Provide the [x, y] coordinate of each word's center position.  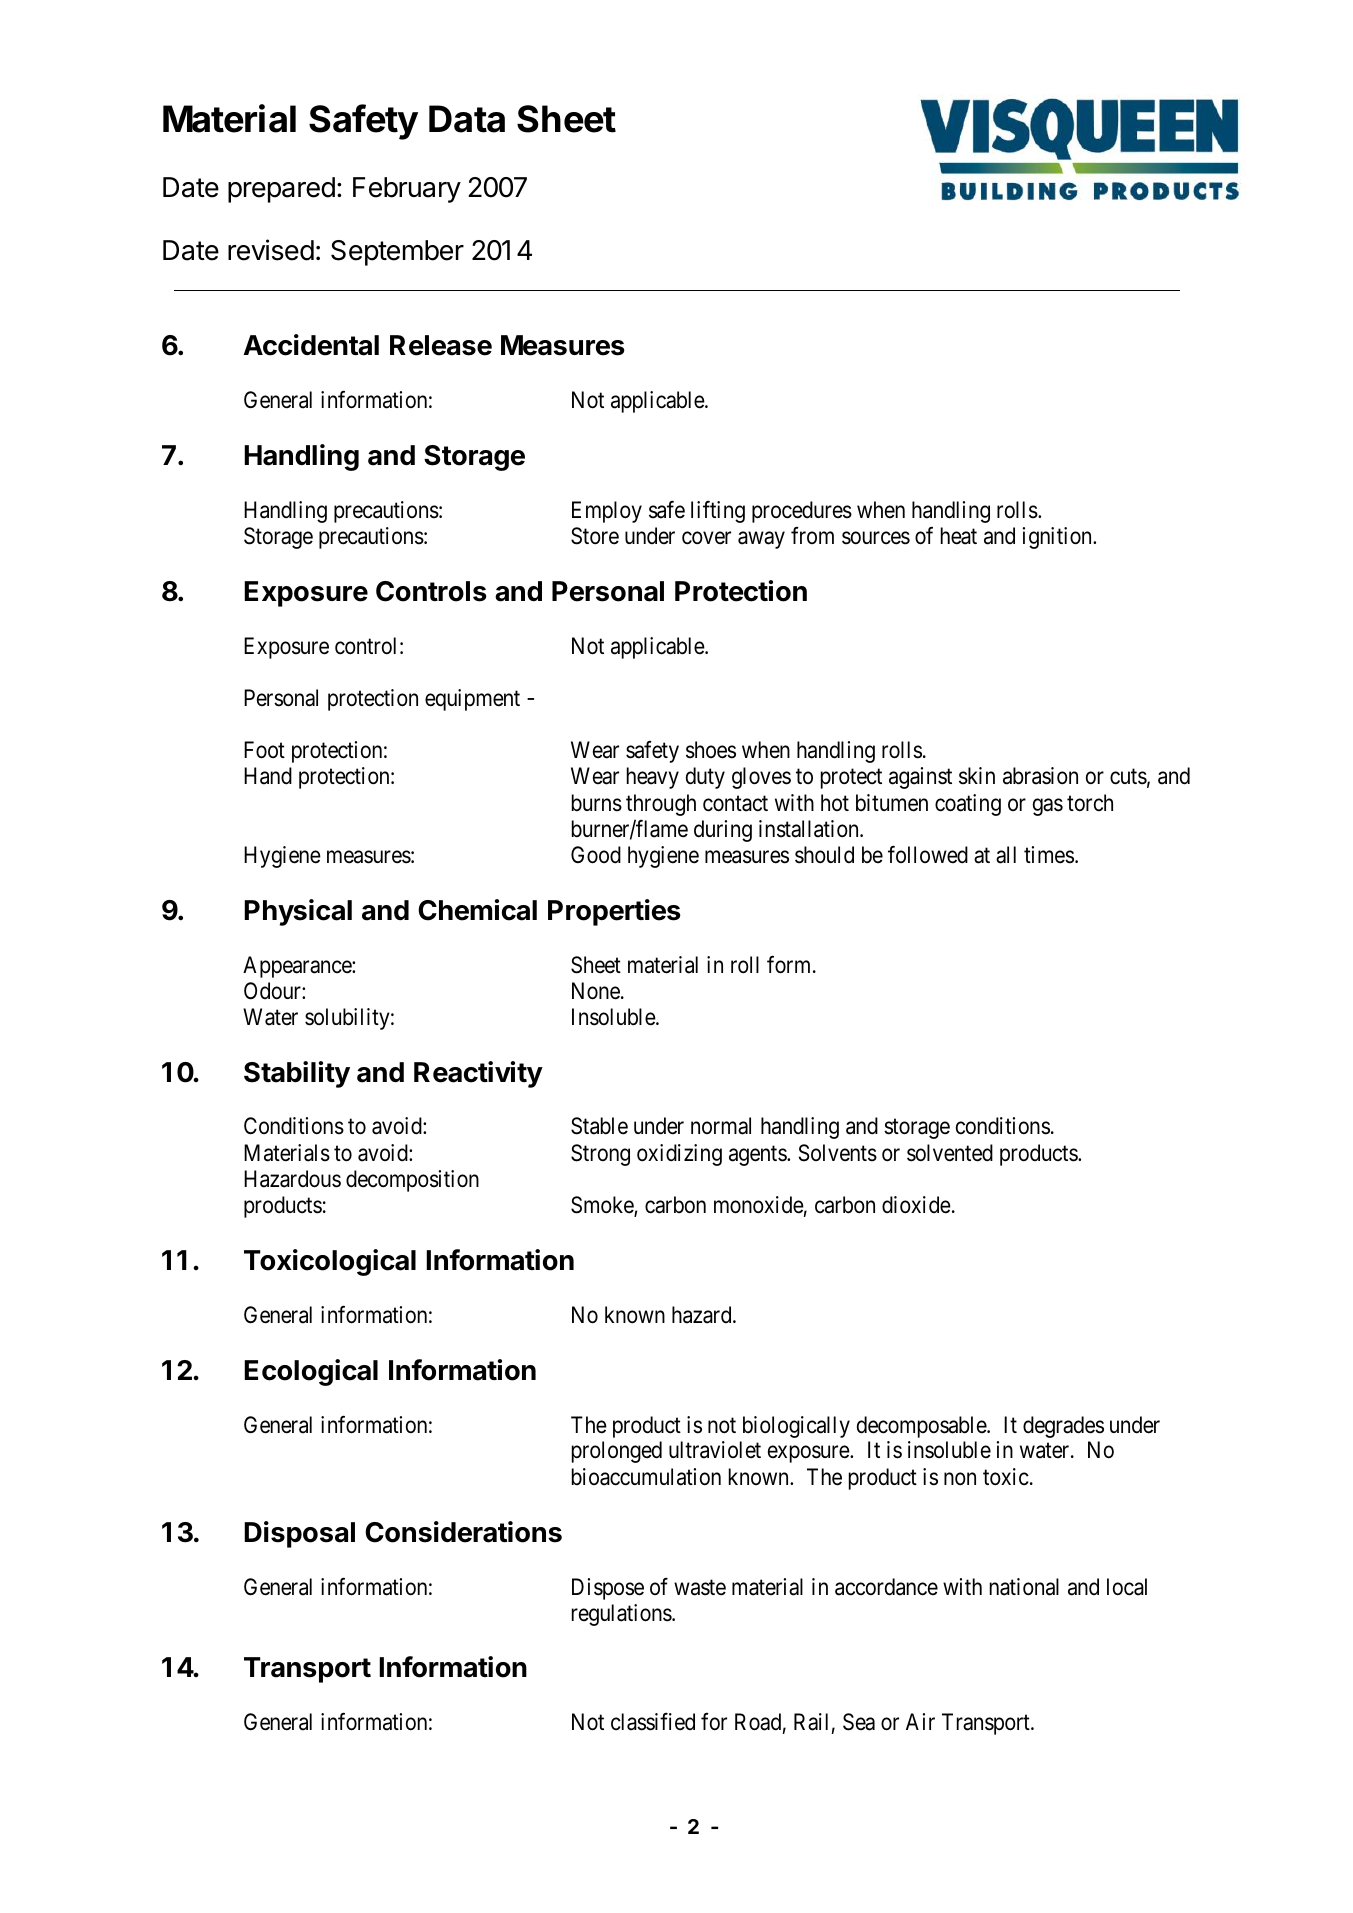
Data [467, 119]
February [407, 190]
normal [721, 1126]
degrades [1063, 1427]
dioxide [916, 1205]
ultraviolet [715, 1450]
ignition [1058, 538]
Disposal [299, 1534]
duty [705, 778]
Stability [297, 1074]
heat [959, 536]
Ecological [311, 1372]
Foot [264, 750]
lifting [718, 511]
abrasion [1040, 776]
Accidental [311, 345]
